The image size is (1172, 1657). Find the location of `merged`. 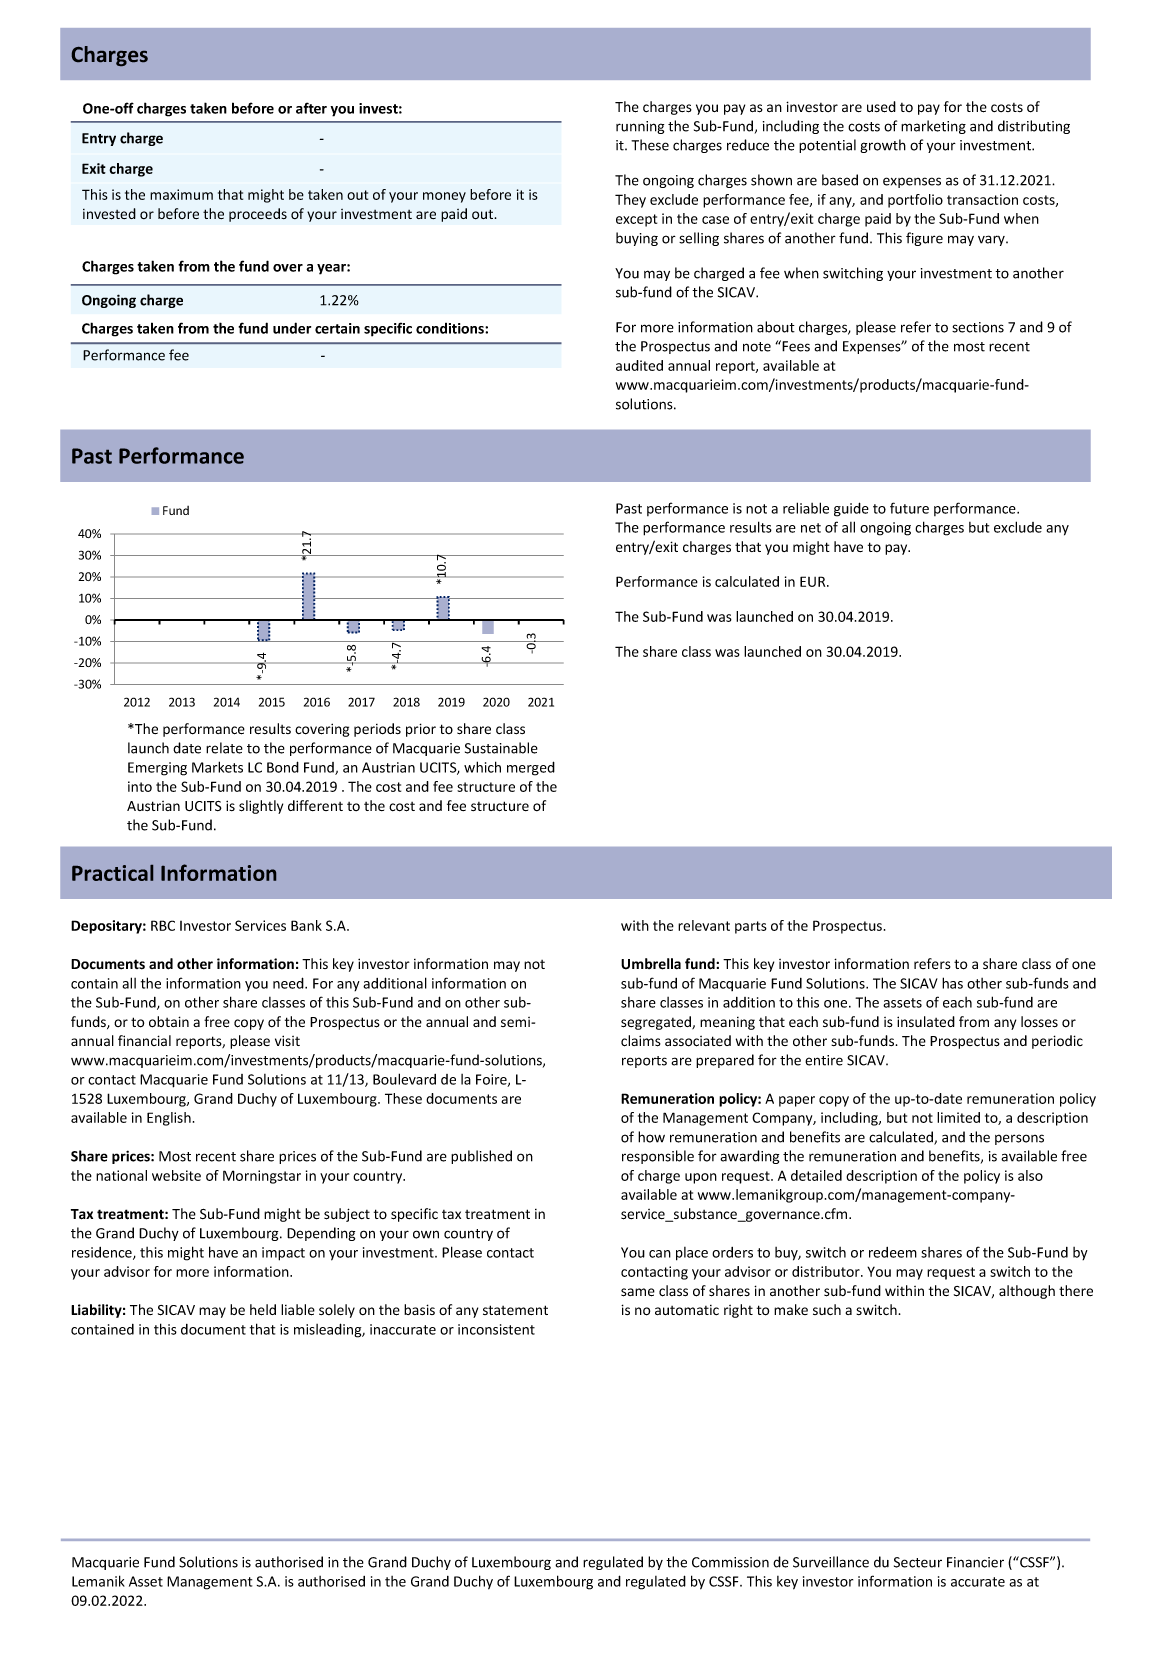

merged is located at coordinates (531, 768).
